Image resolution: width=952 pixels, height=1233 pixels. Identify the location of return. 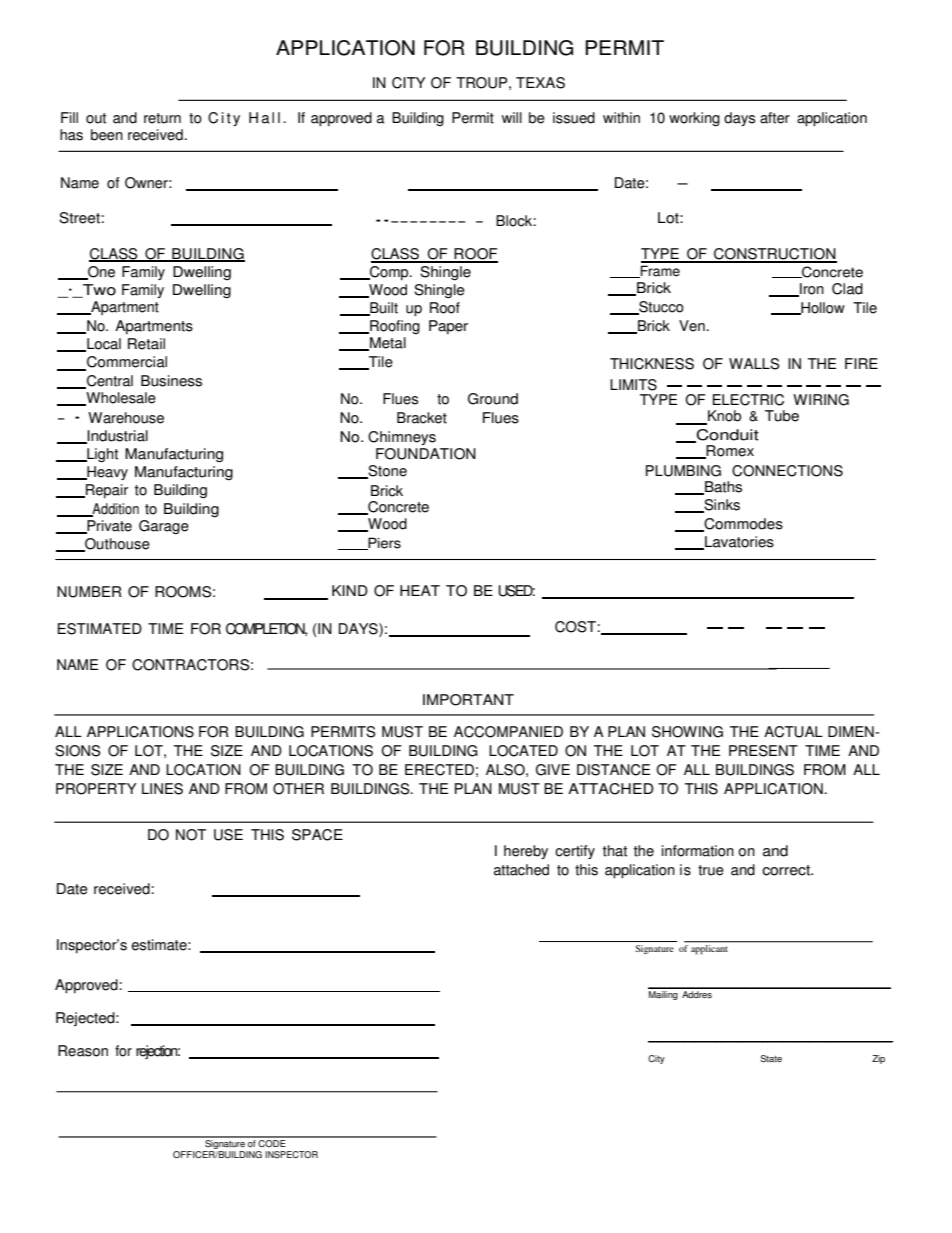
(162, 118).
